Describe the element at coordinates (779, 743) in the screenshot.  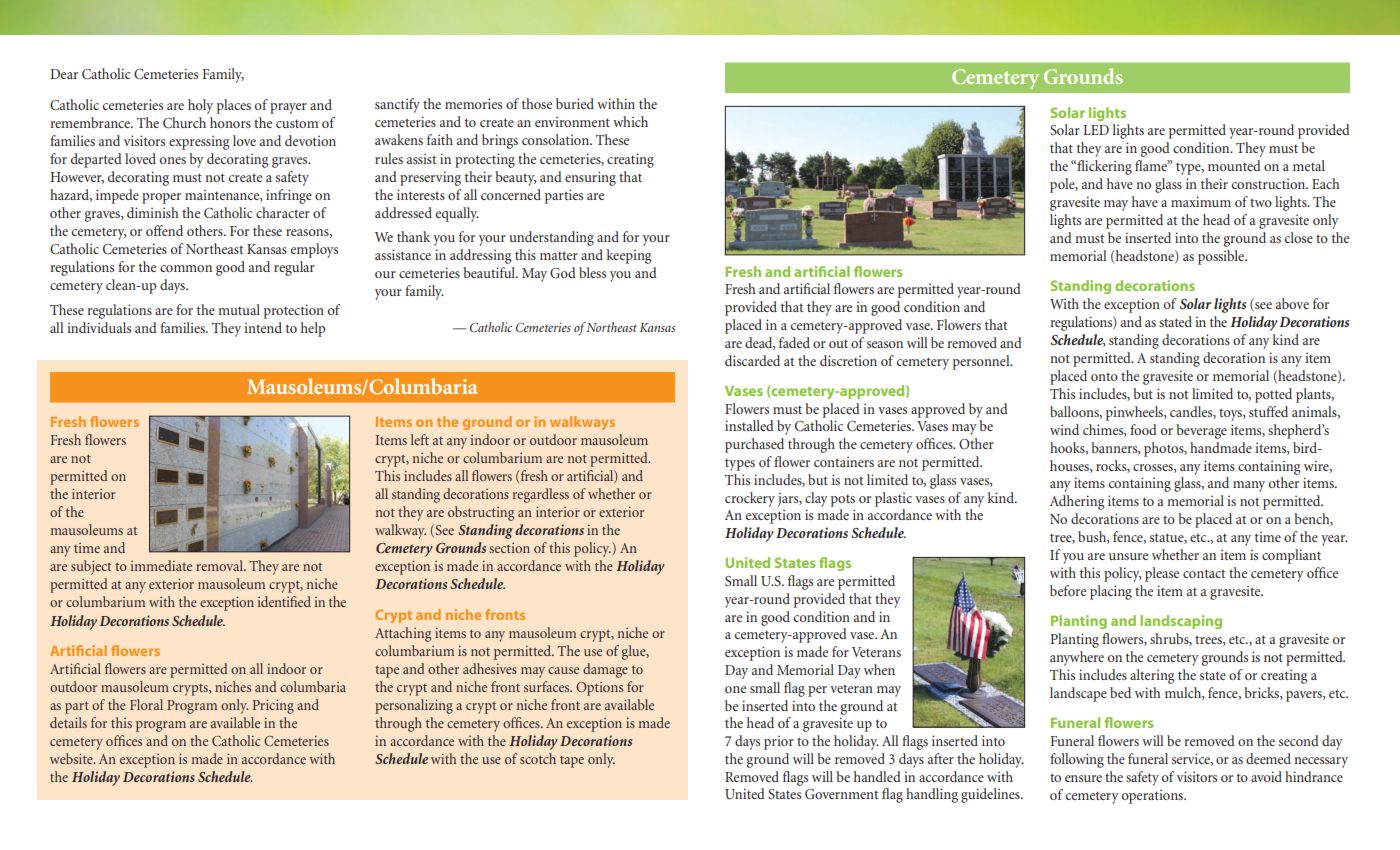
I see `prior` at that location.
